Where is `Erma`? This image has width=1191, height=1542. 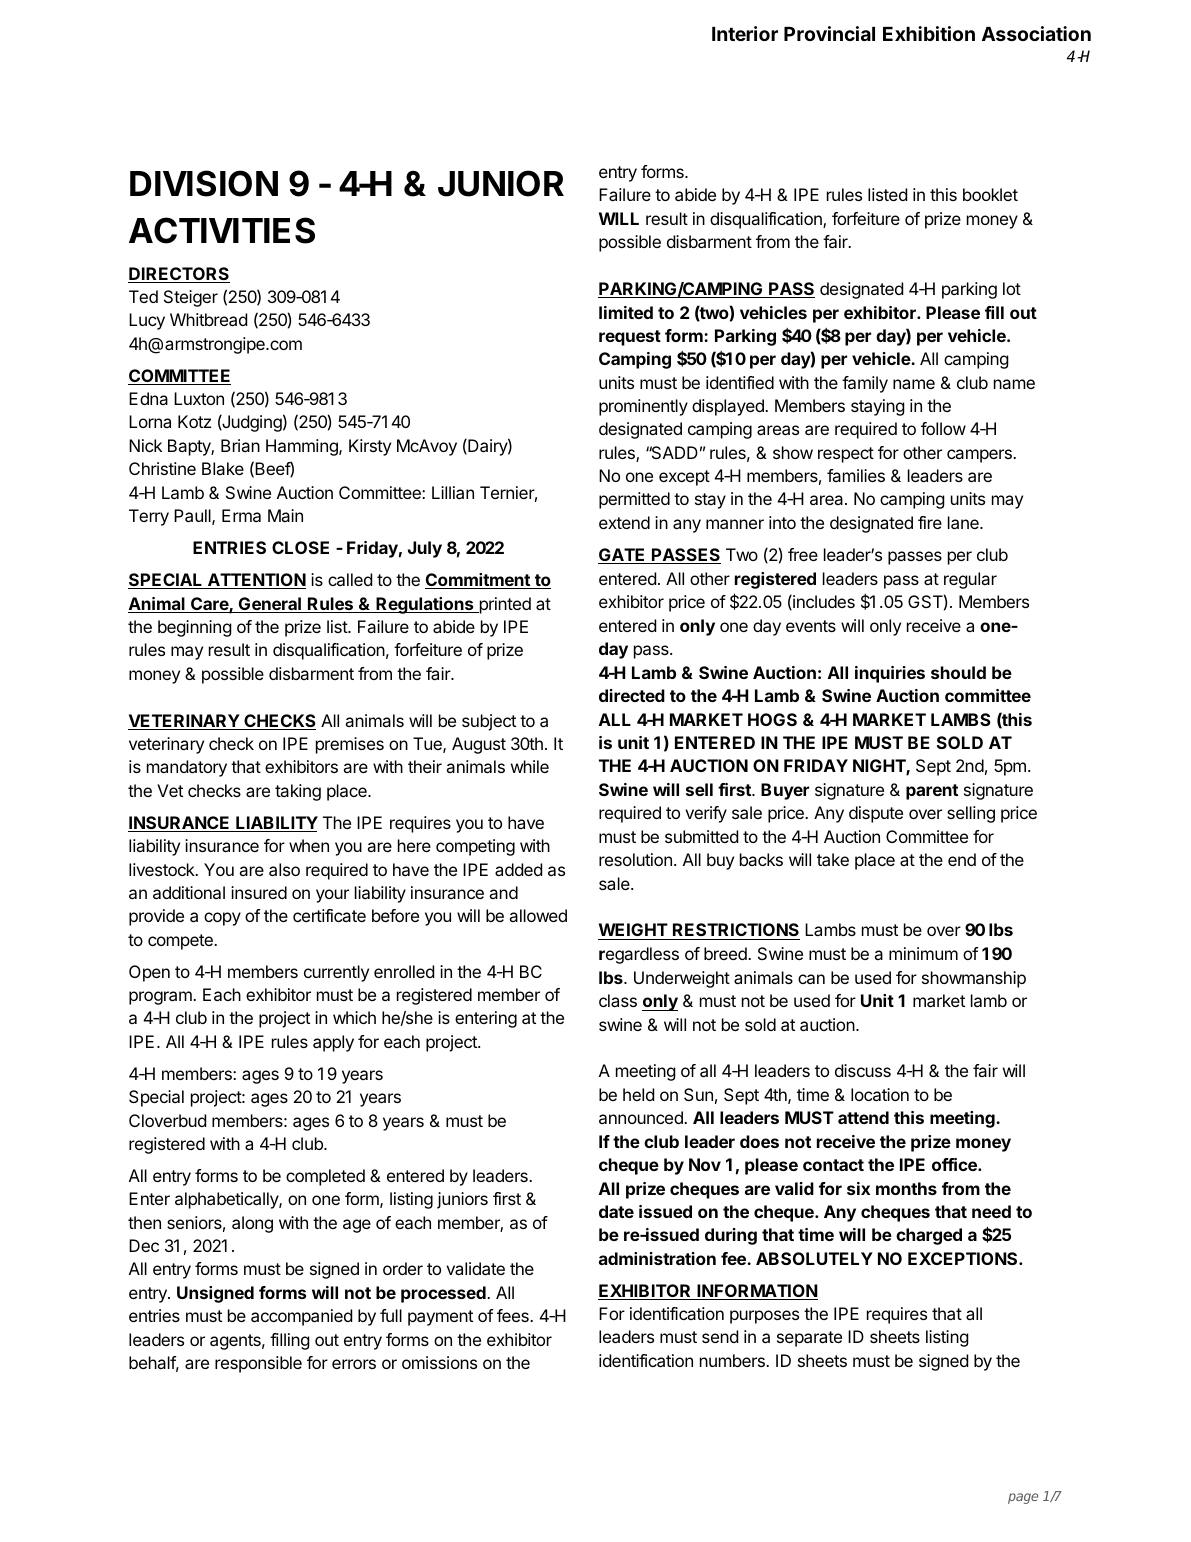 Erma is located at coordinates (241, 515).
